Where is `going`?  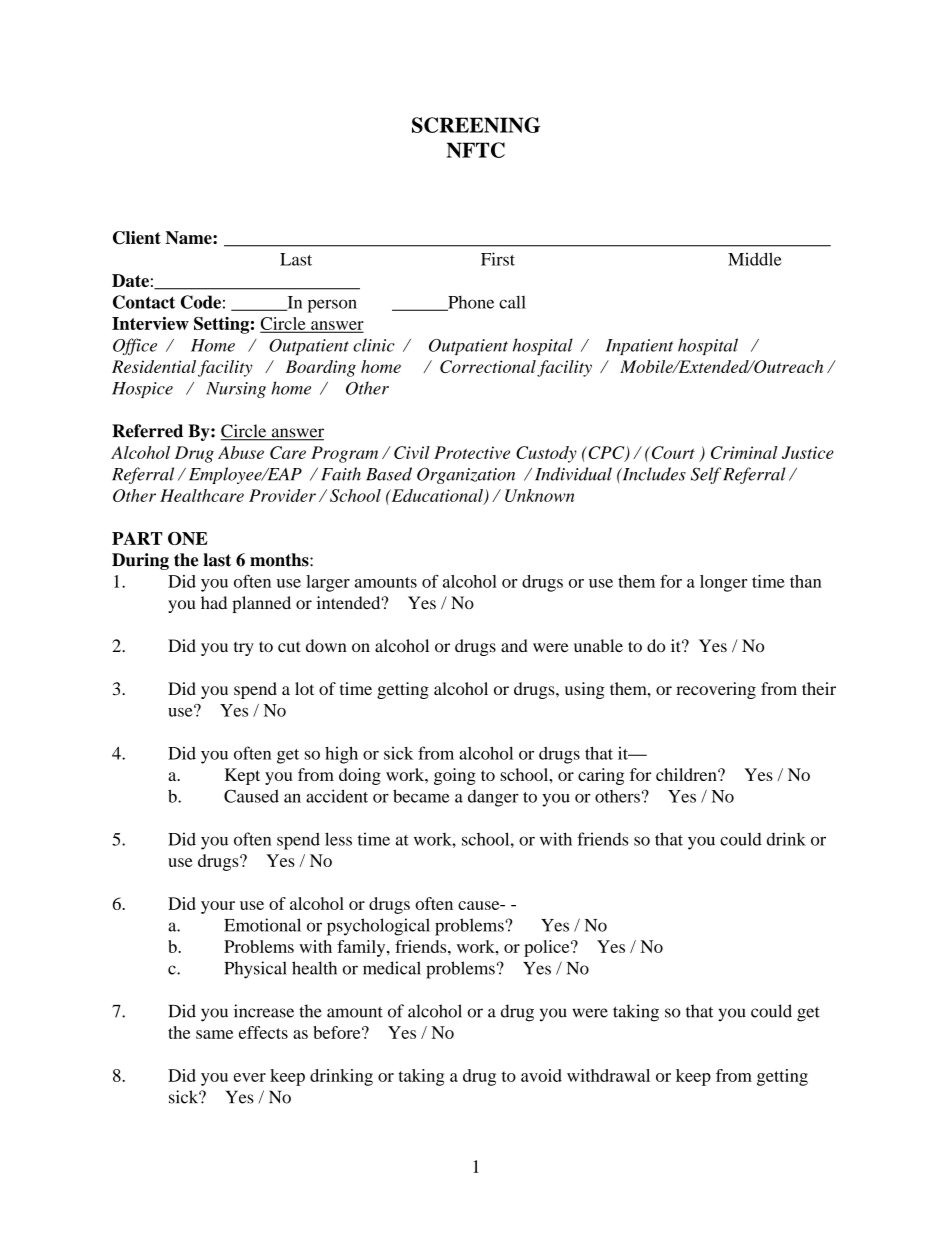
going is located at coordinates (455, 776).
